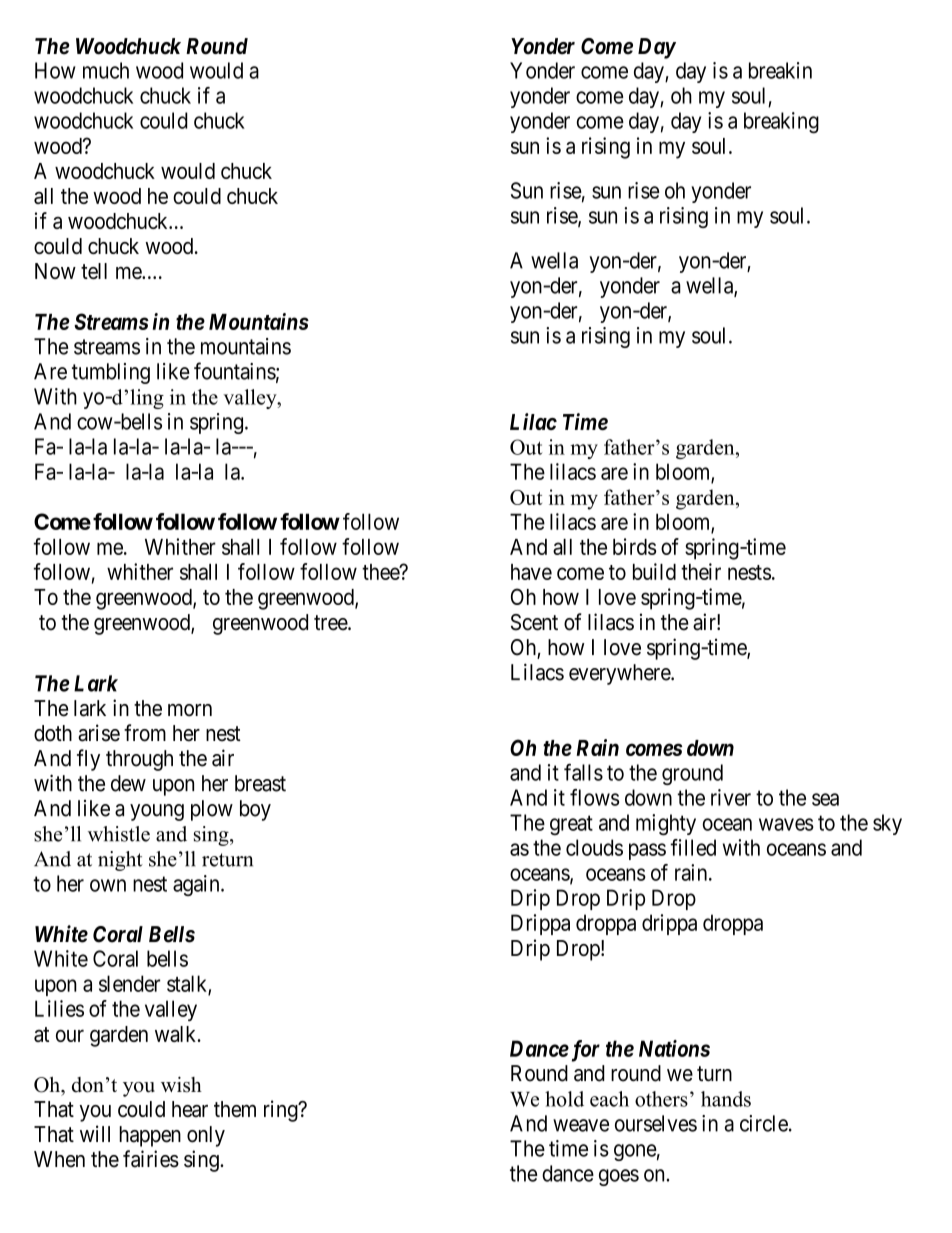 The height and width of the screenshot is (1233, 952). I want to click on Scent, so click(534, 622).
